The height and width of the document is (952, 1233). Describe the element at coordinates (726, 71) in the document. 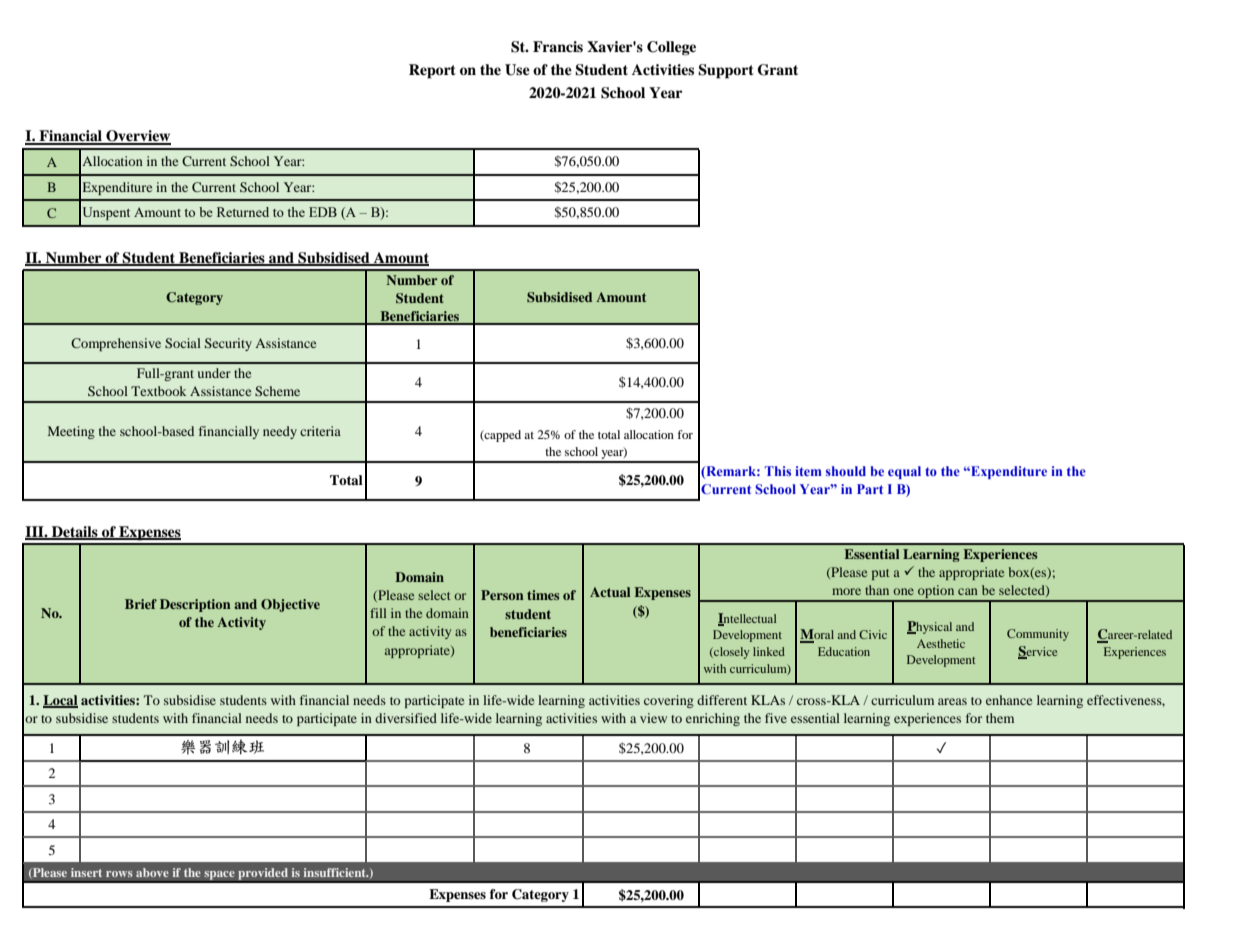

I see `Support` at that location.
